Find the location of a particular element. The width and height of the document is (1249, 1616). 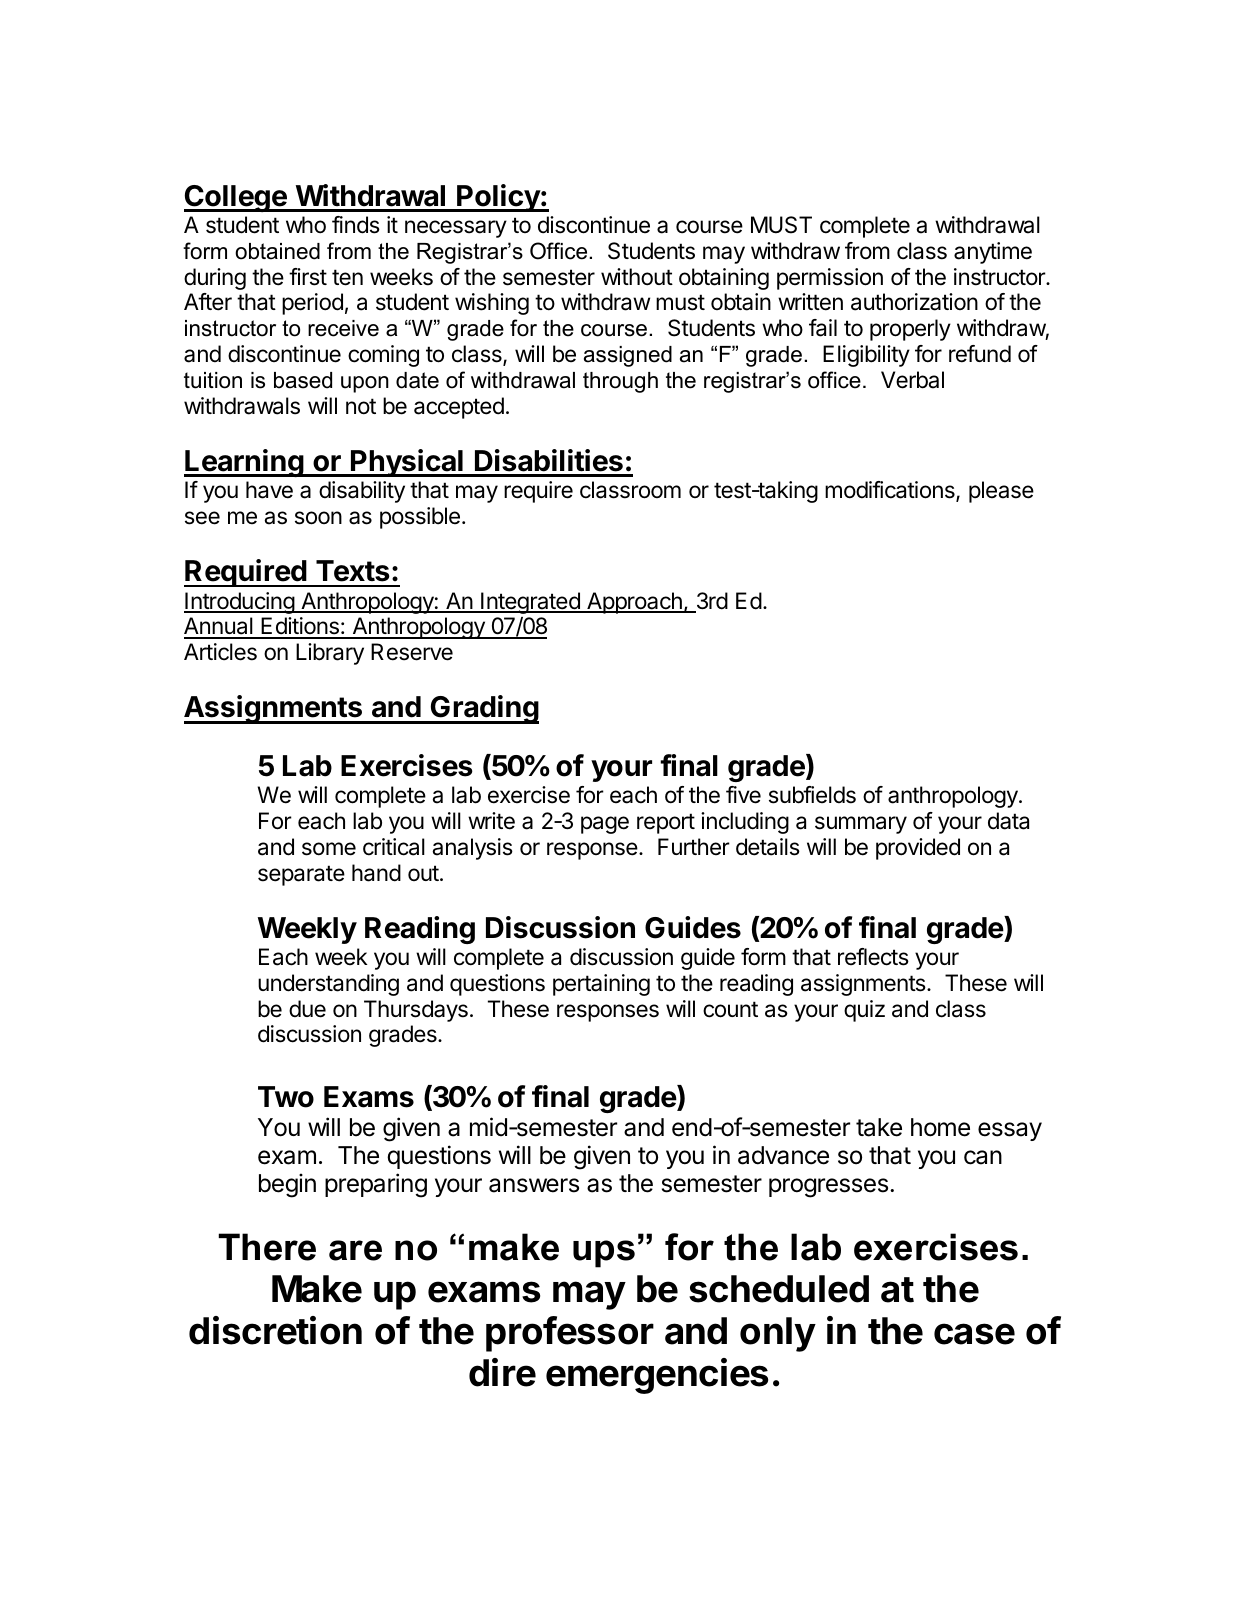

without is located at coordinates (637, 277).
